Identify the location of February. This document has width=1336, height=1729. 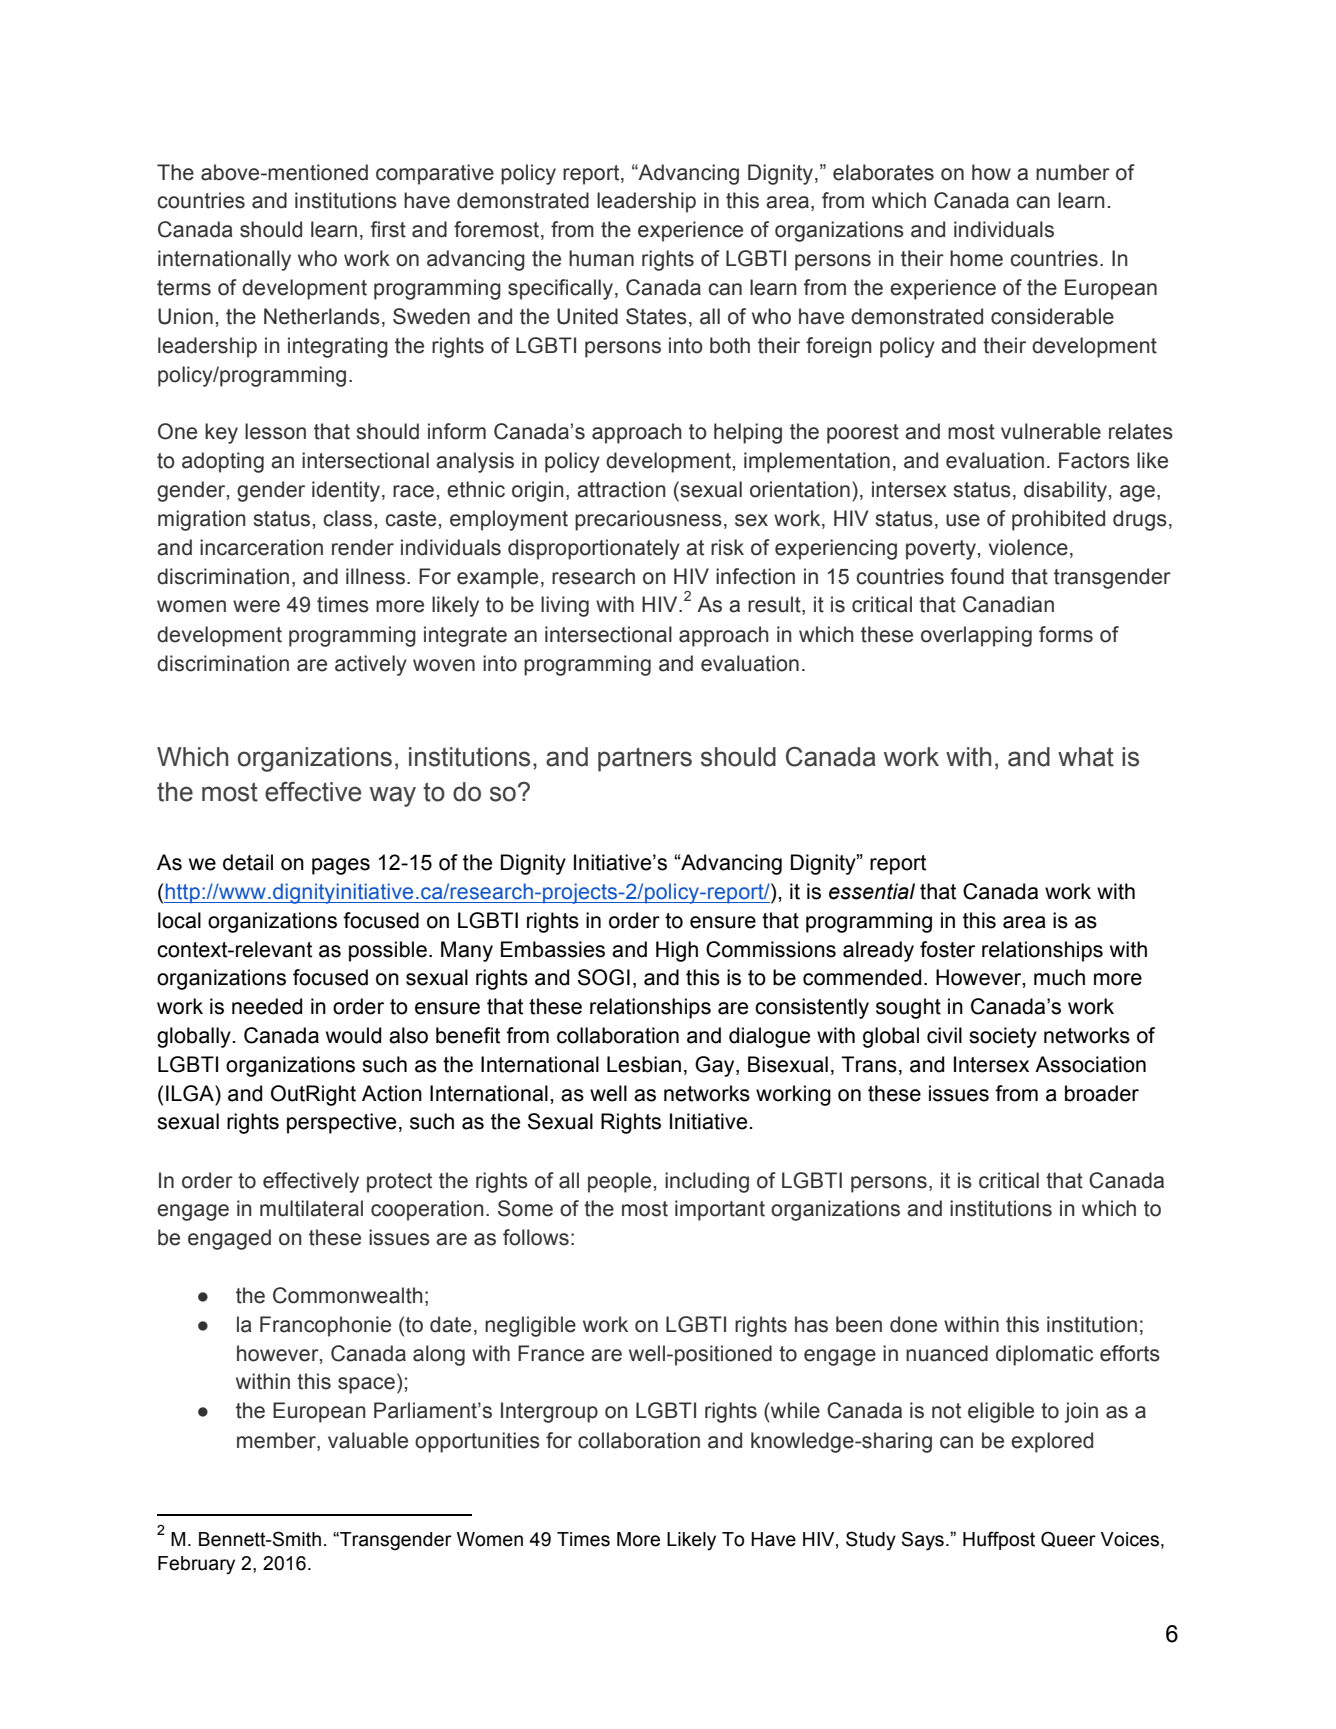
(196, 1565).
